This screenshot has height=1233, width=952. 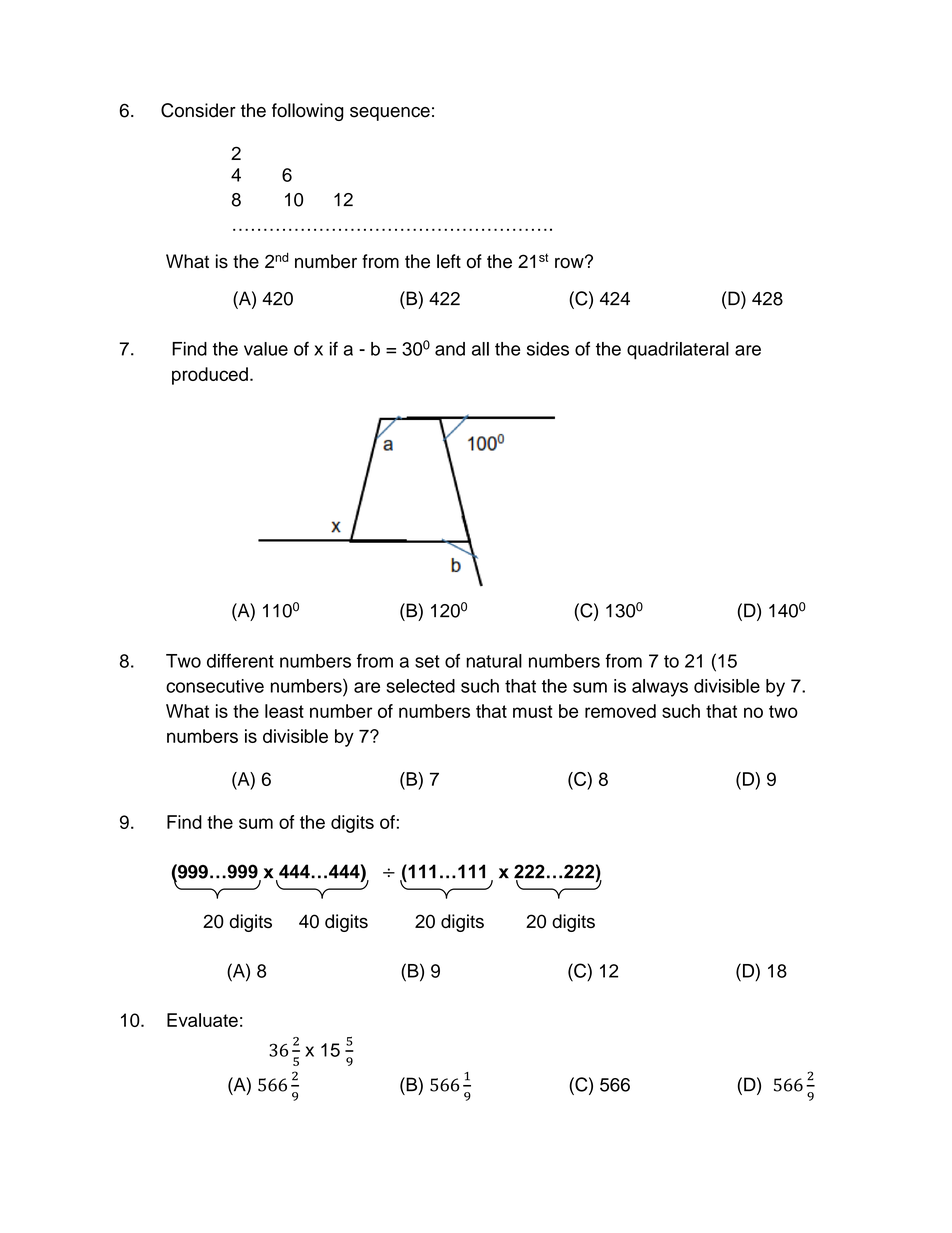 I want to click on sequence, so click(x=390, y=114).
